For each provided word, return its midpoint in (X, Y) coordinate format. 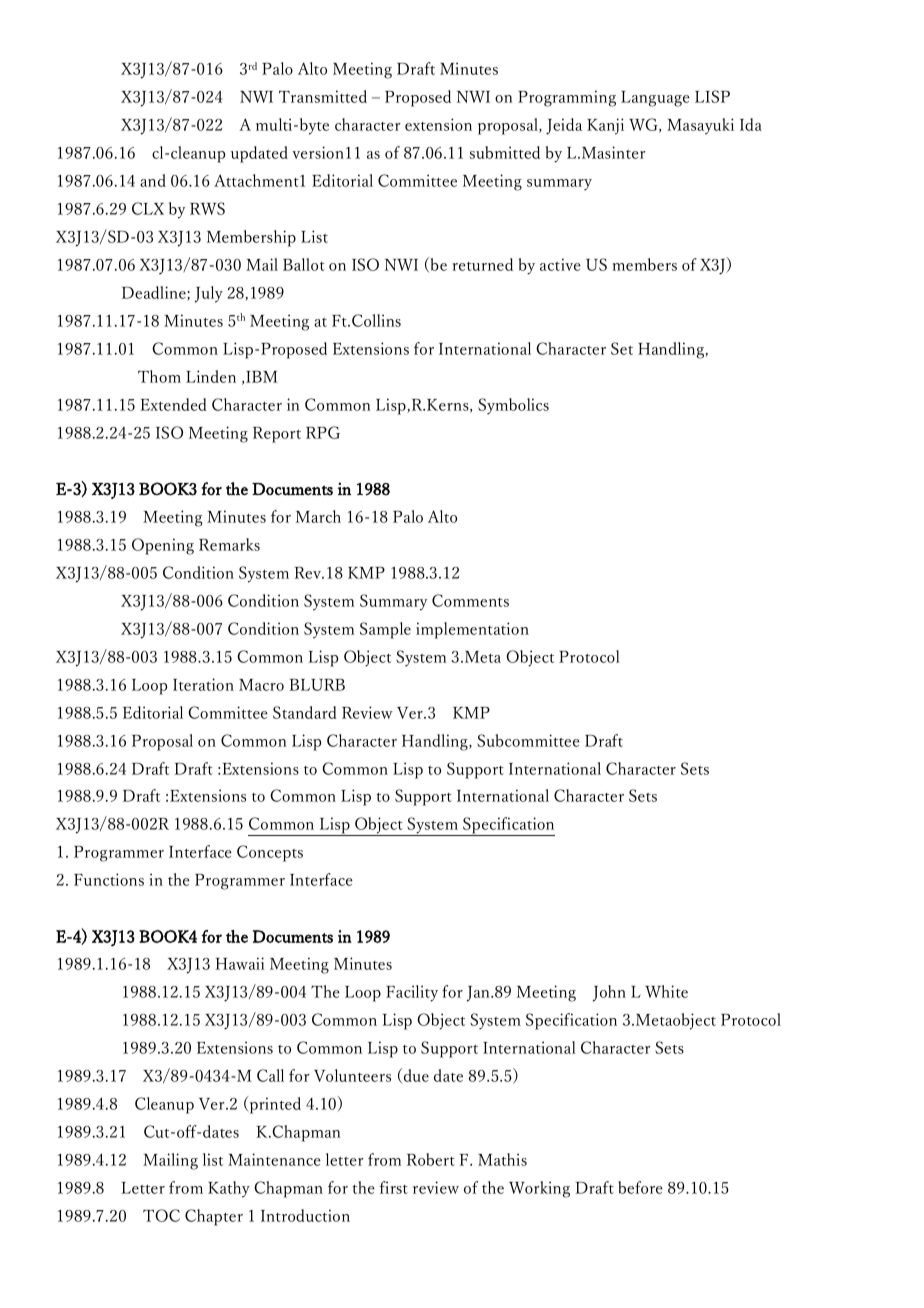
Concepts (270, 853)
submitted (505, 152)
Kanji (605, 126)
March (318, 516)
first (393, 1187)
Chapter (214, 1217)
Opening (163, 546)
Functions (109, 879)
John (609, 993)
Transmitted (323, 96)
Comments (470, 600)
